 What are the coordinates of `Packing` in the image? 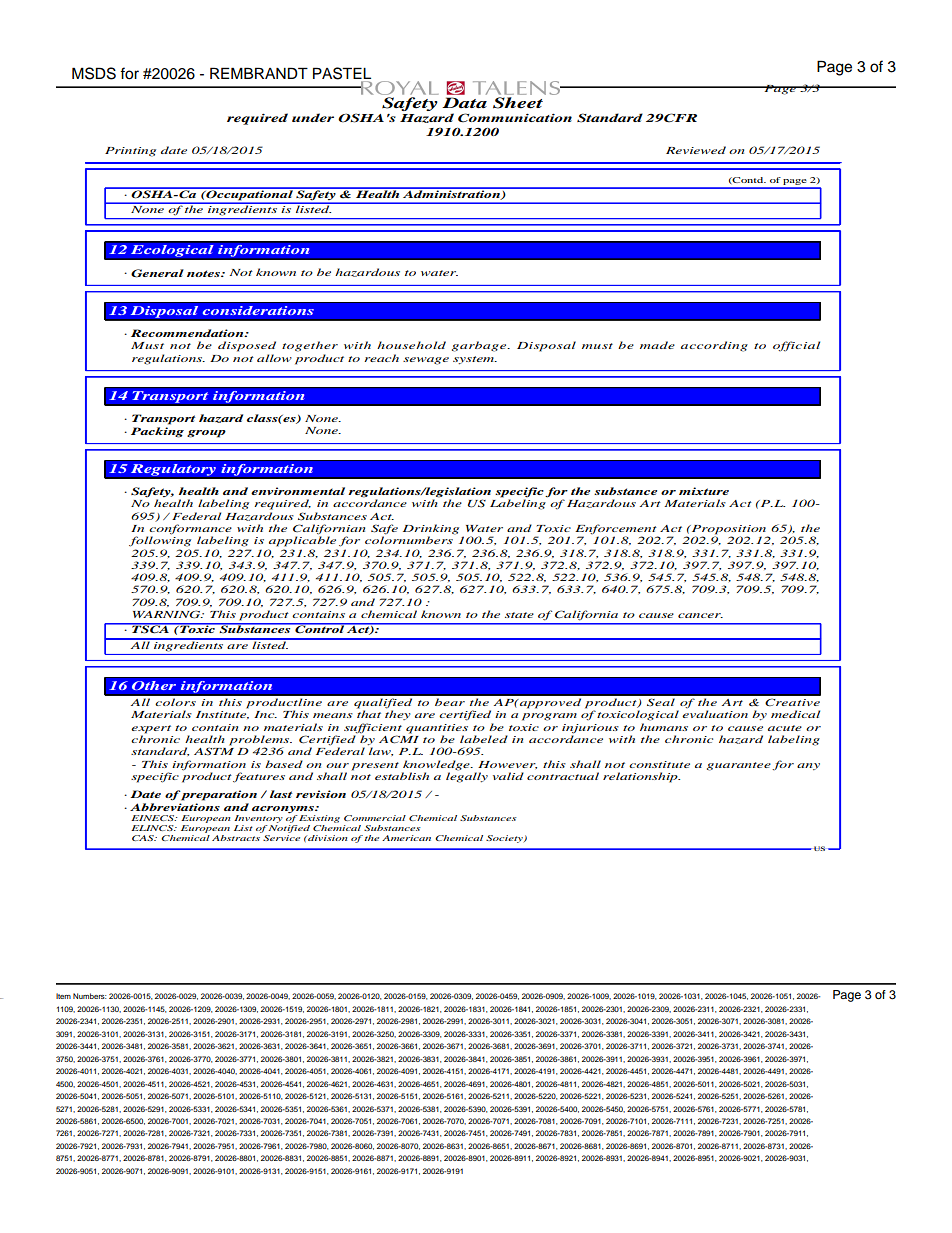 It's located at (157, 432).
